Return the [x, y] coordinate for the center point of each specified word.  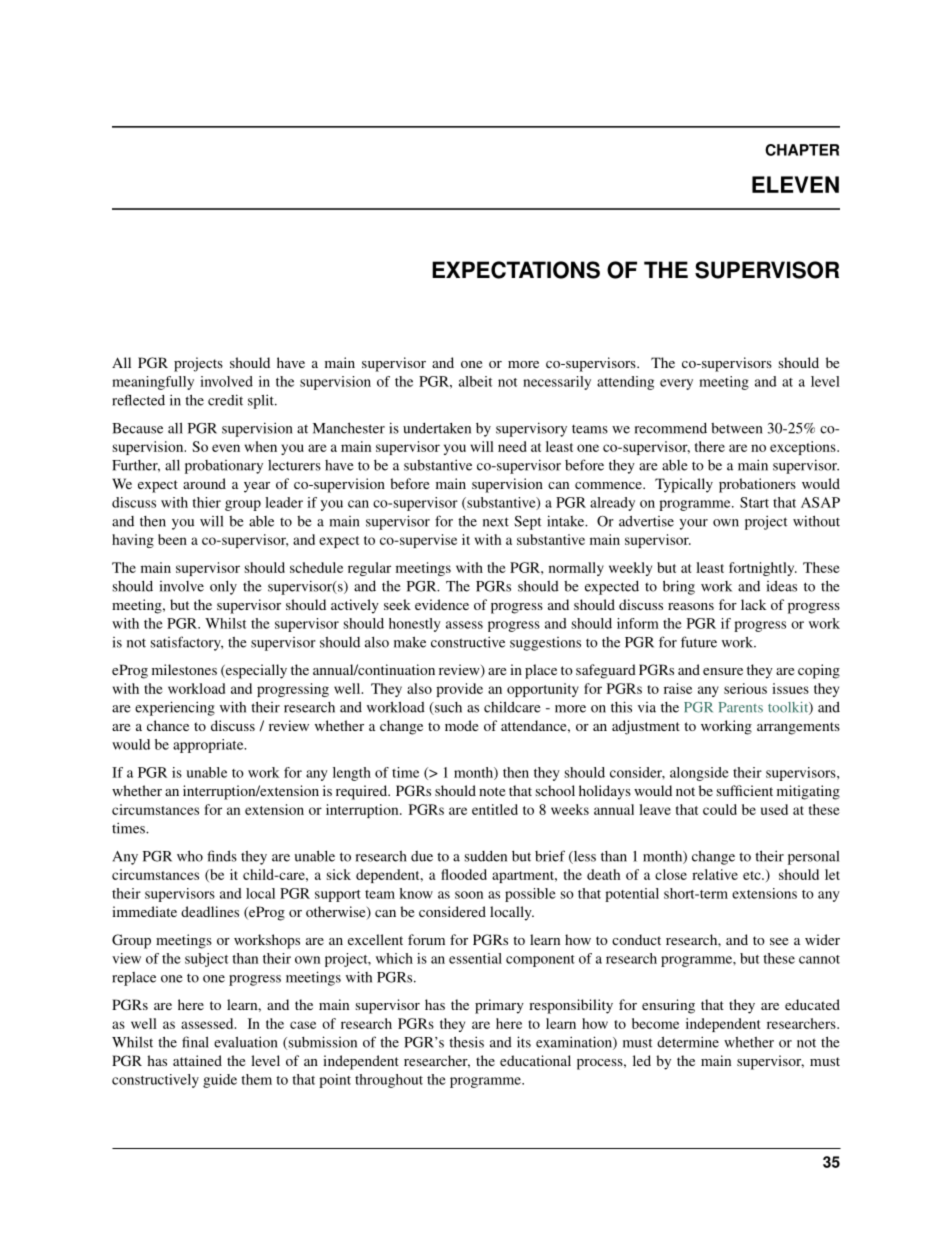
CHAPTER [802, 150]
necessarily [557, 383]
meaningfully [153, 383]
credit [225, 400]
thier [206, 502]
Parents [741, 707]
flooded [464, 874]
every [676, 384]
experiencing [175, 708]
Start [754, 502]
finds [222, 856]
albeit [475, 381]
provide [459, 690]
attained [197, 1060]
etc [753, 875]
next [496, 522]
